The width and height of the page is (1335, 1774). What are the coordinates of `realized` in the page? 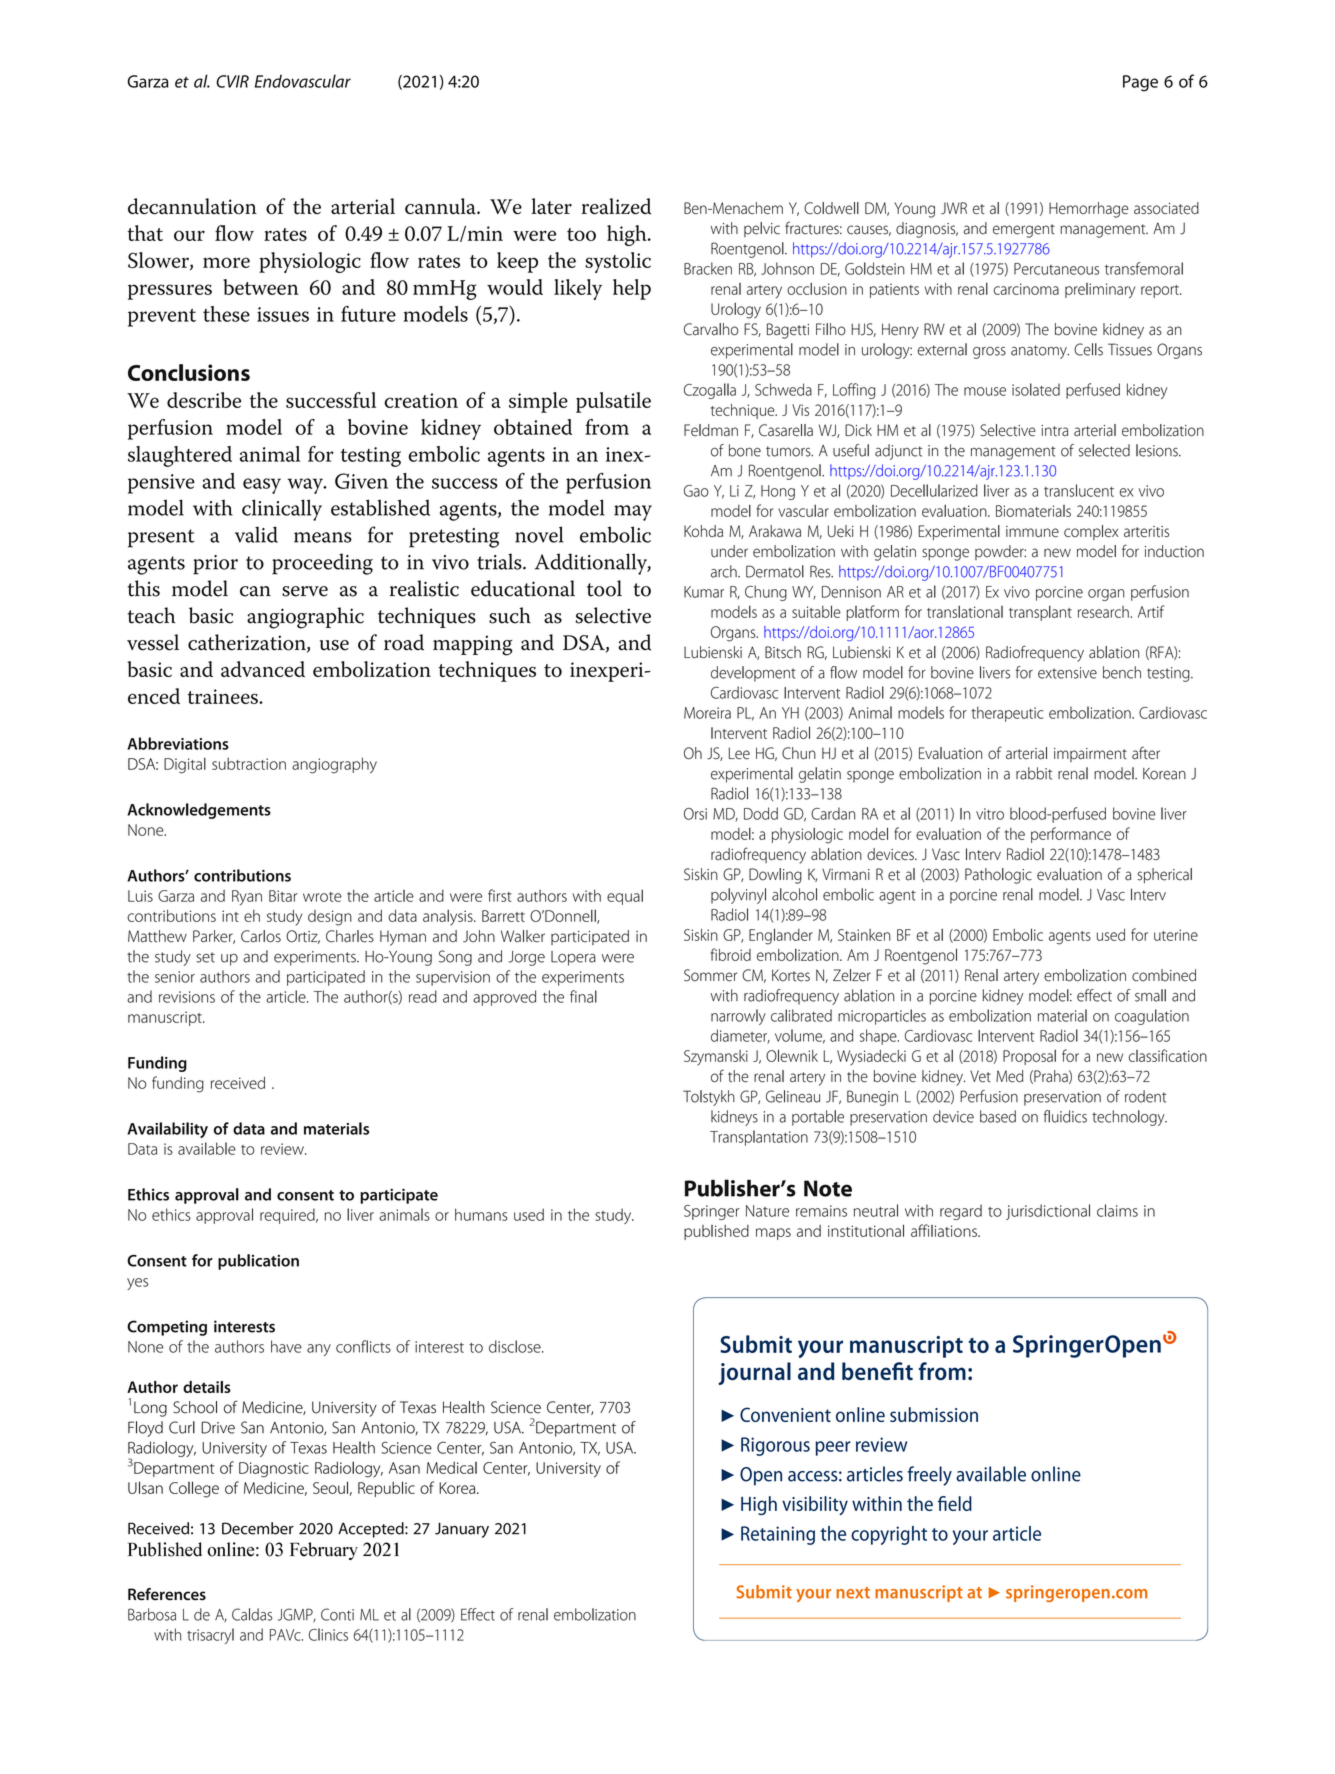 It's located at (616, 206).
